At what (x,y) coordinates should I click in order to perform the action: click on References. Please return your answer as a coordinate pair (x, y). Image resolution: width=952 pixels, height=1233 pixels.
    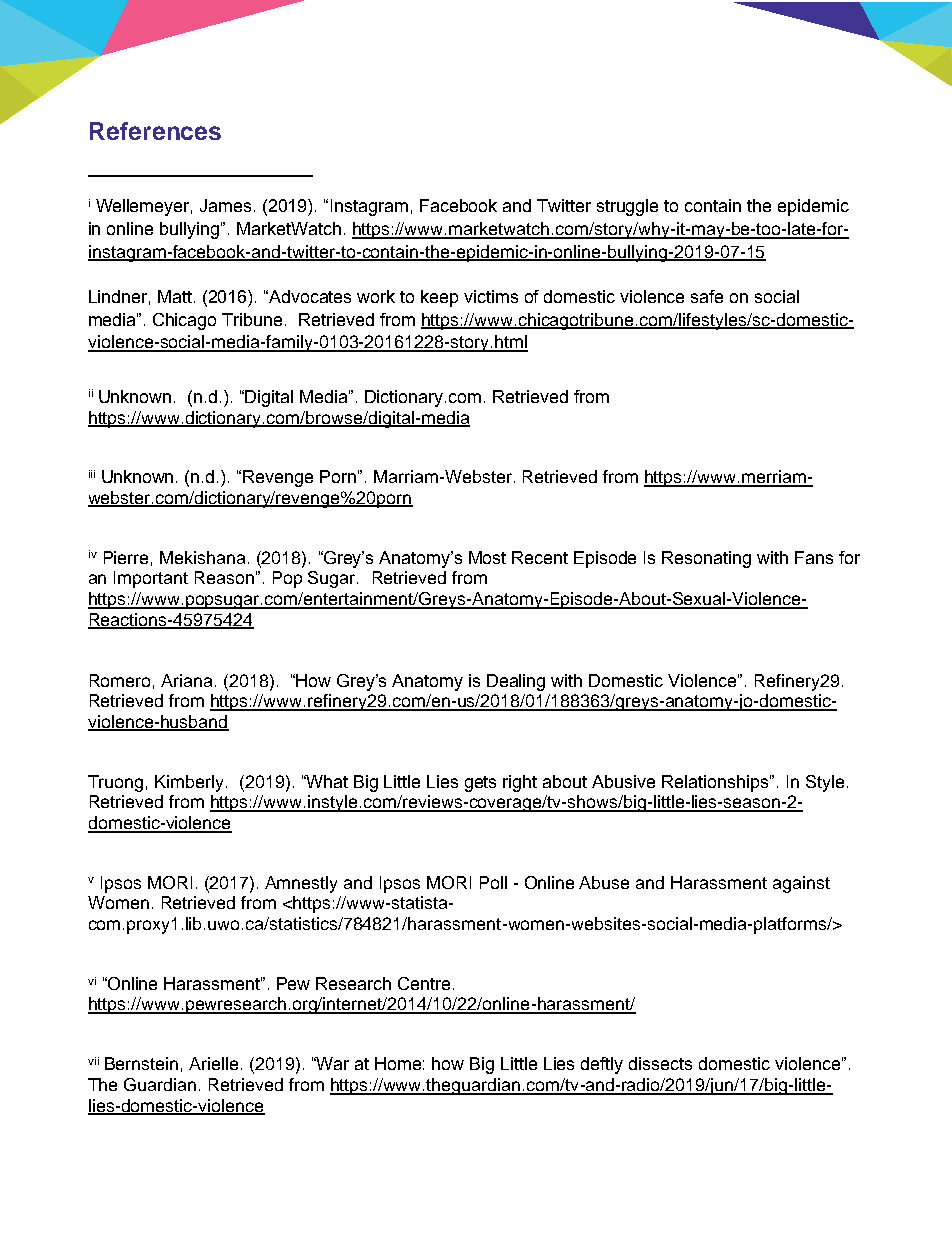
    Looking at the image, I should click on (155, 131).
